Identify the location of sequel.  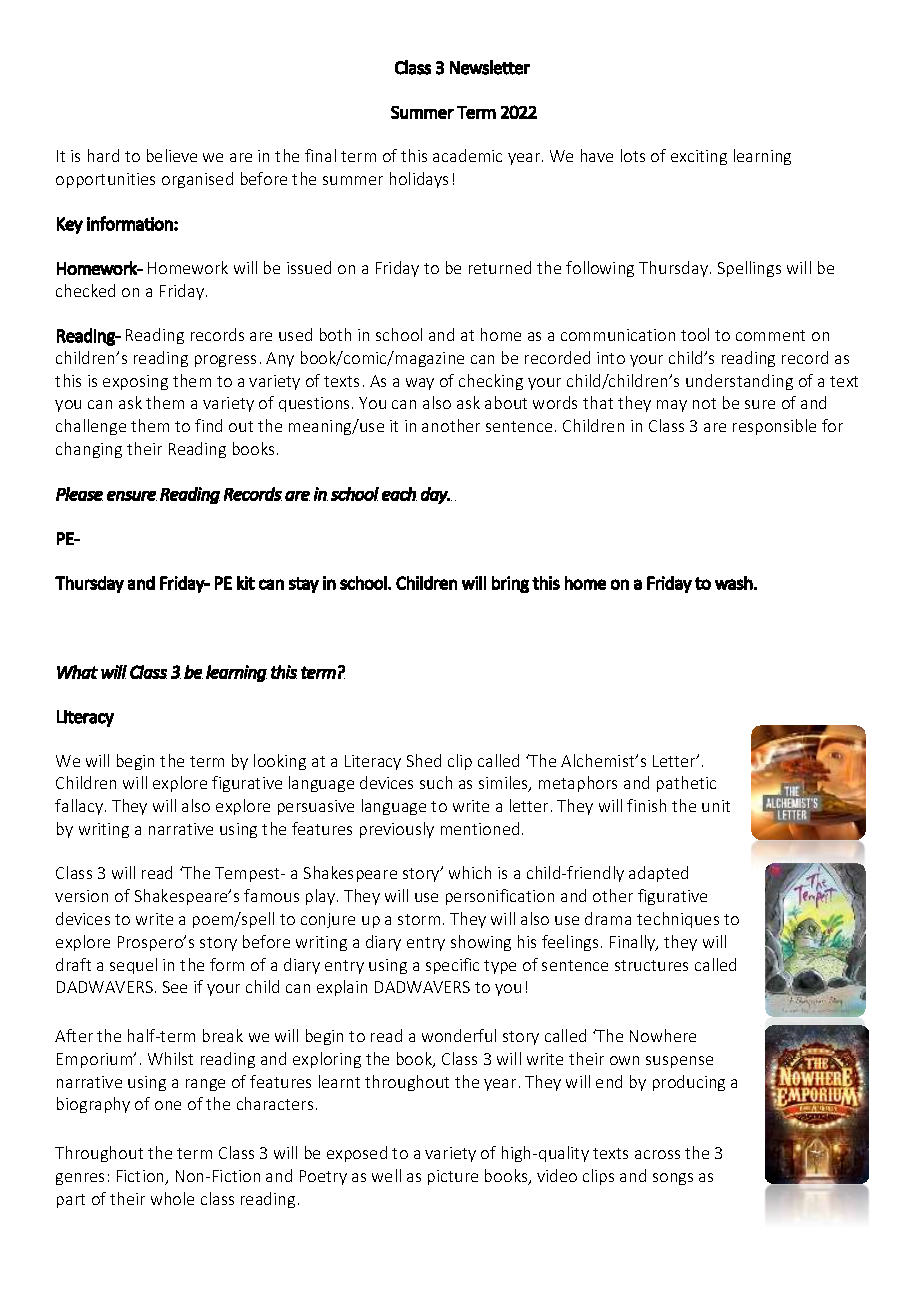
(133, 966).
